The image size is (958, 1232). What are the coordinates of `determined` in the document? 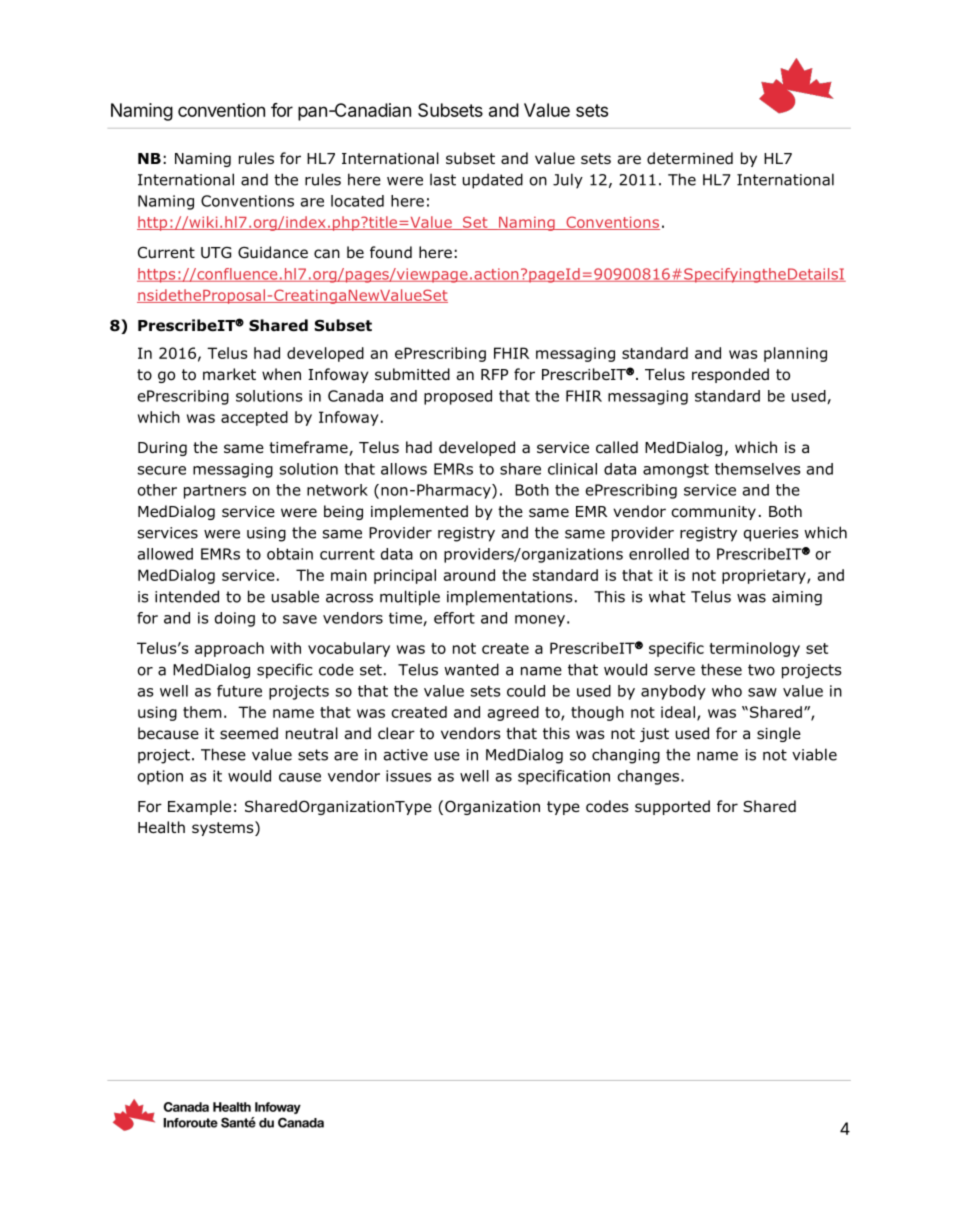 It's located at (690, 158).
